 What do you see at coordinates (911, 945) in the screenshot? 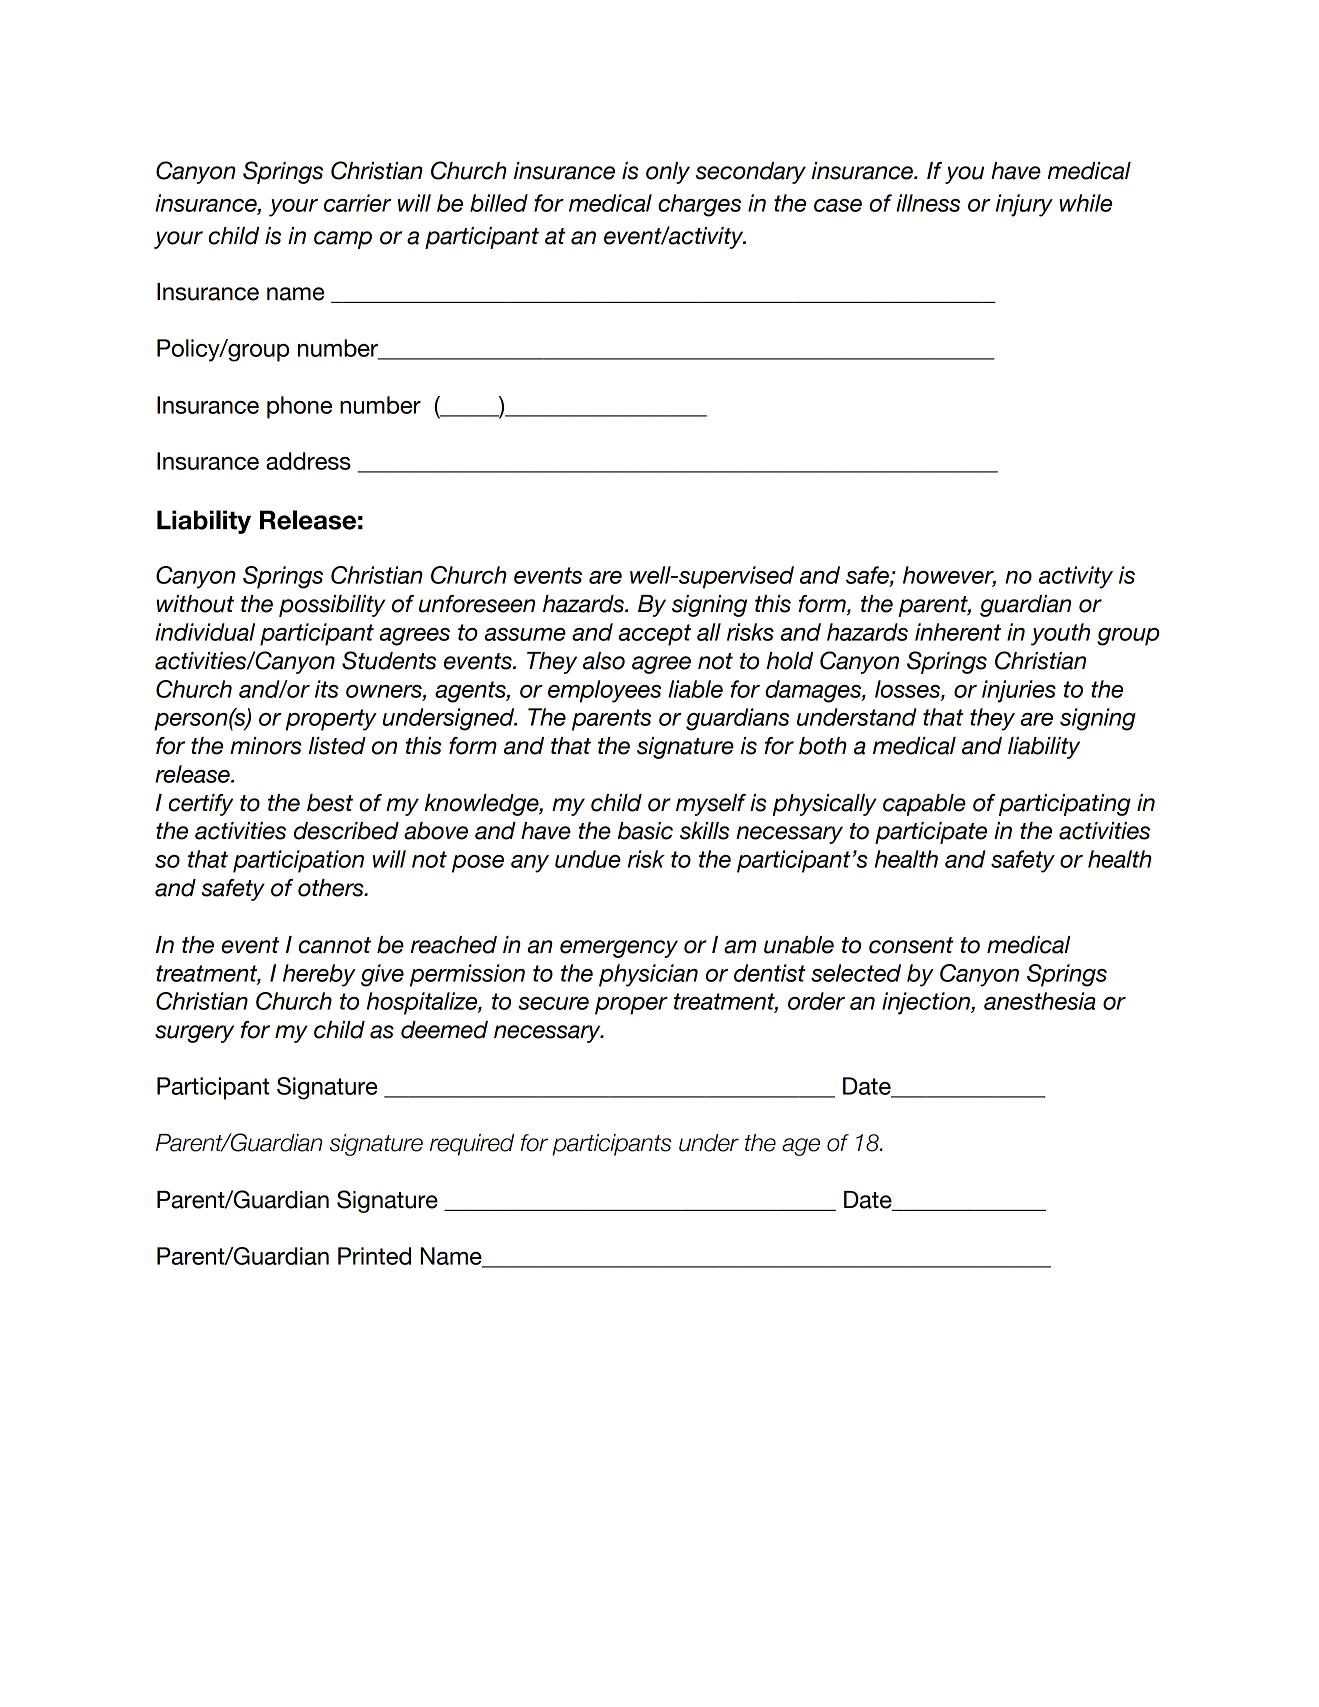
I see `consent` at bounding box center [911, 945].
